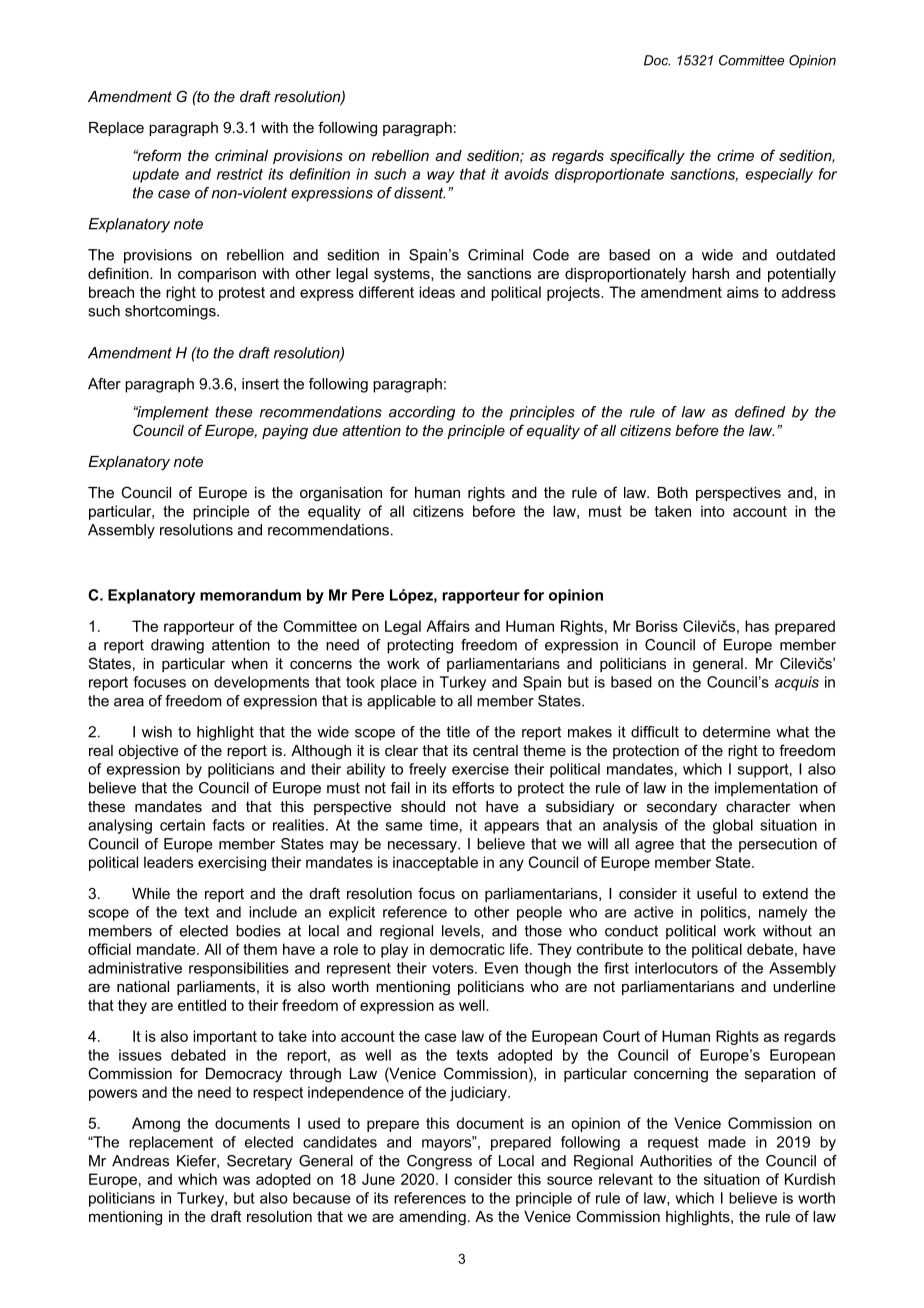  Describe the element at coordinates (439, 1162) in the screenshot. I see `Congress` at that location.
